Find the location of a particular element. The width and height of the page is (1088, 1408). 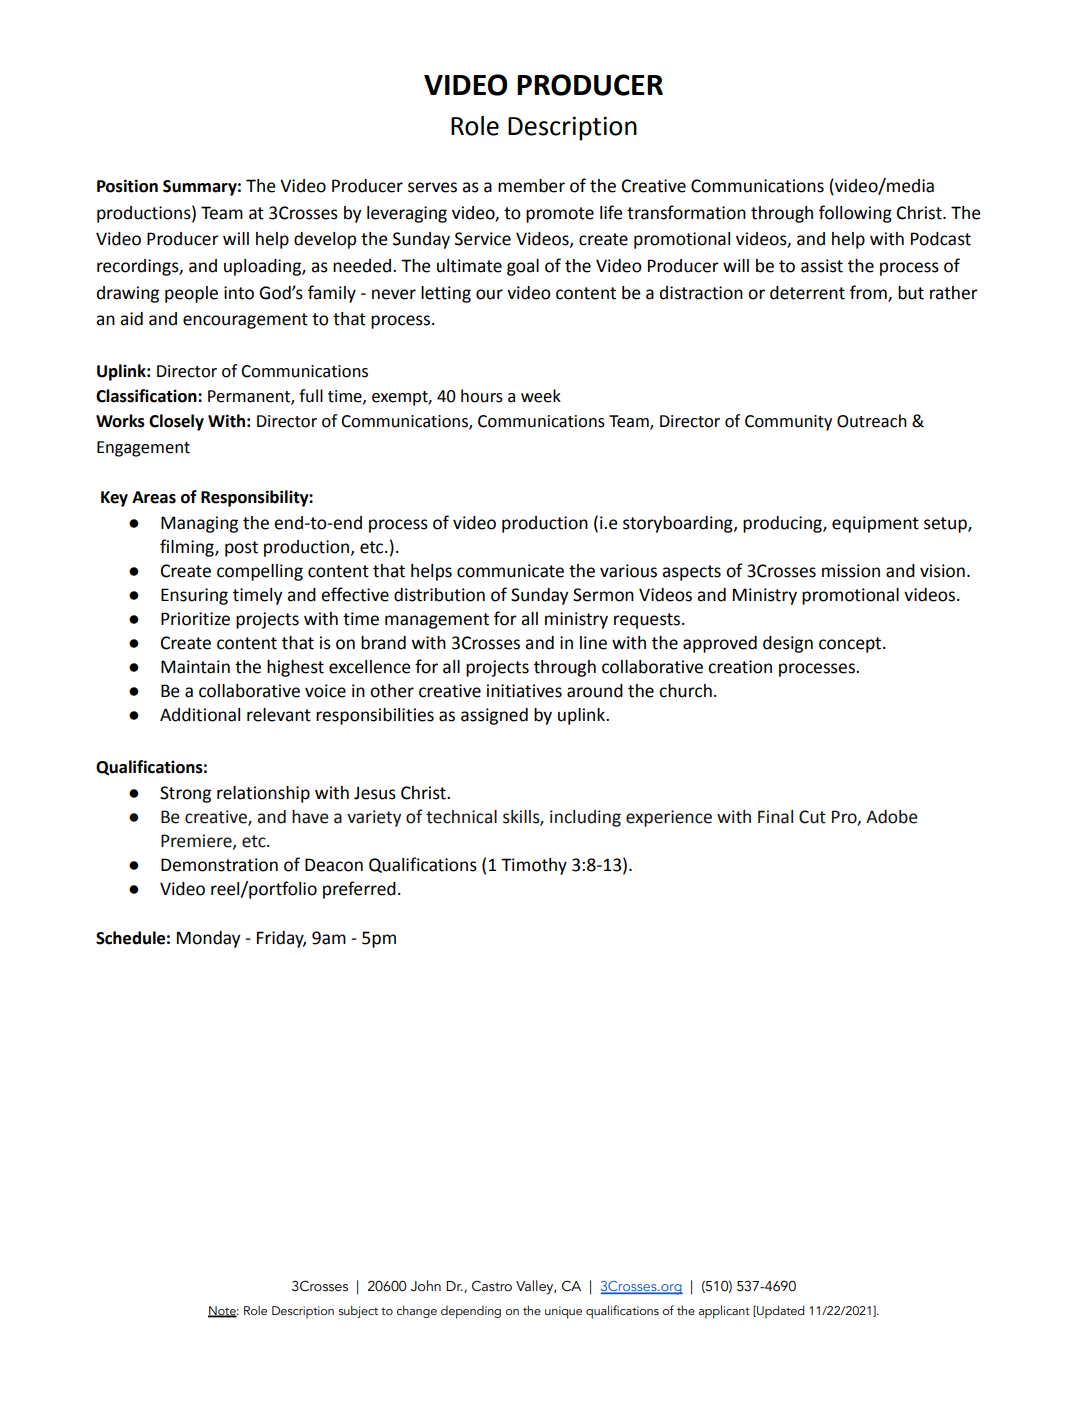

equipment is located at coordinates (875, 524).
